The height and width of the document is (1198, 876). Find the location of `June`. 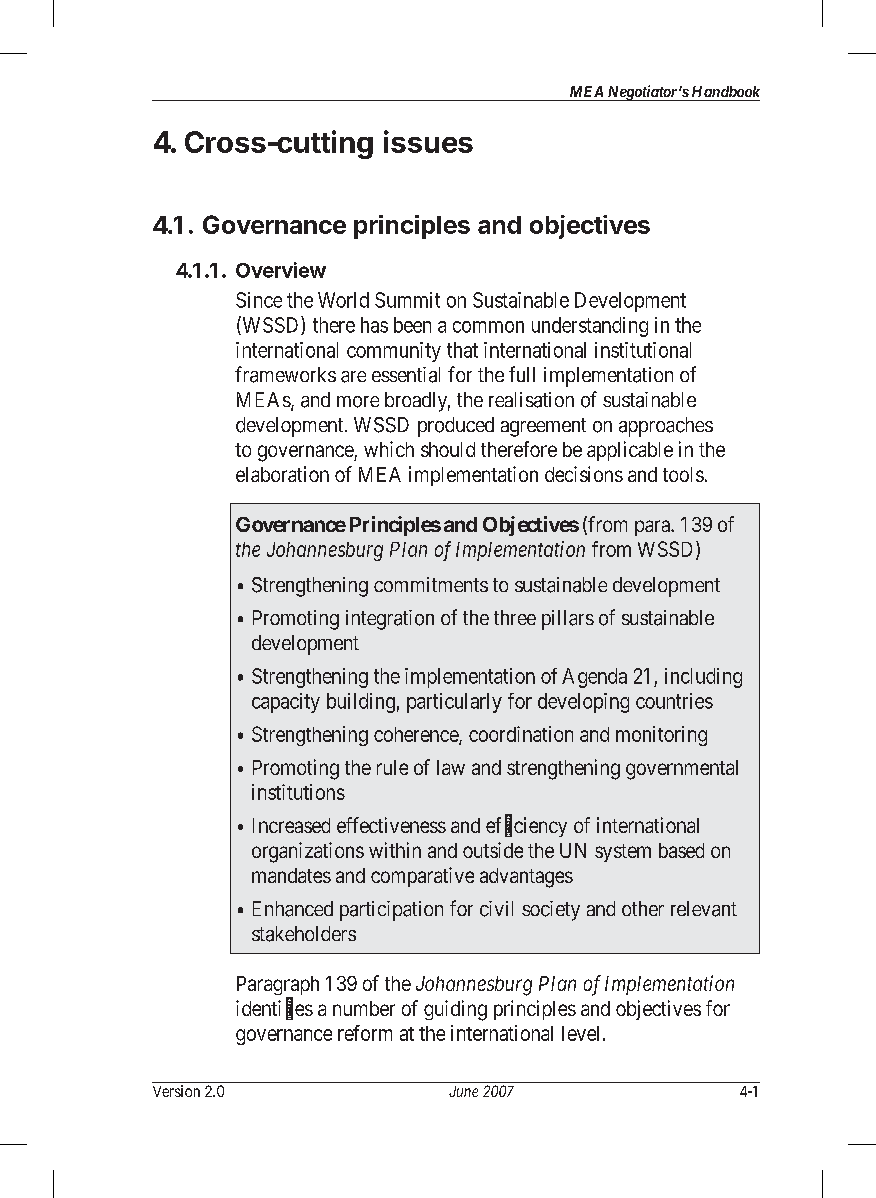

June is located at coordinates (463, 1091).
